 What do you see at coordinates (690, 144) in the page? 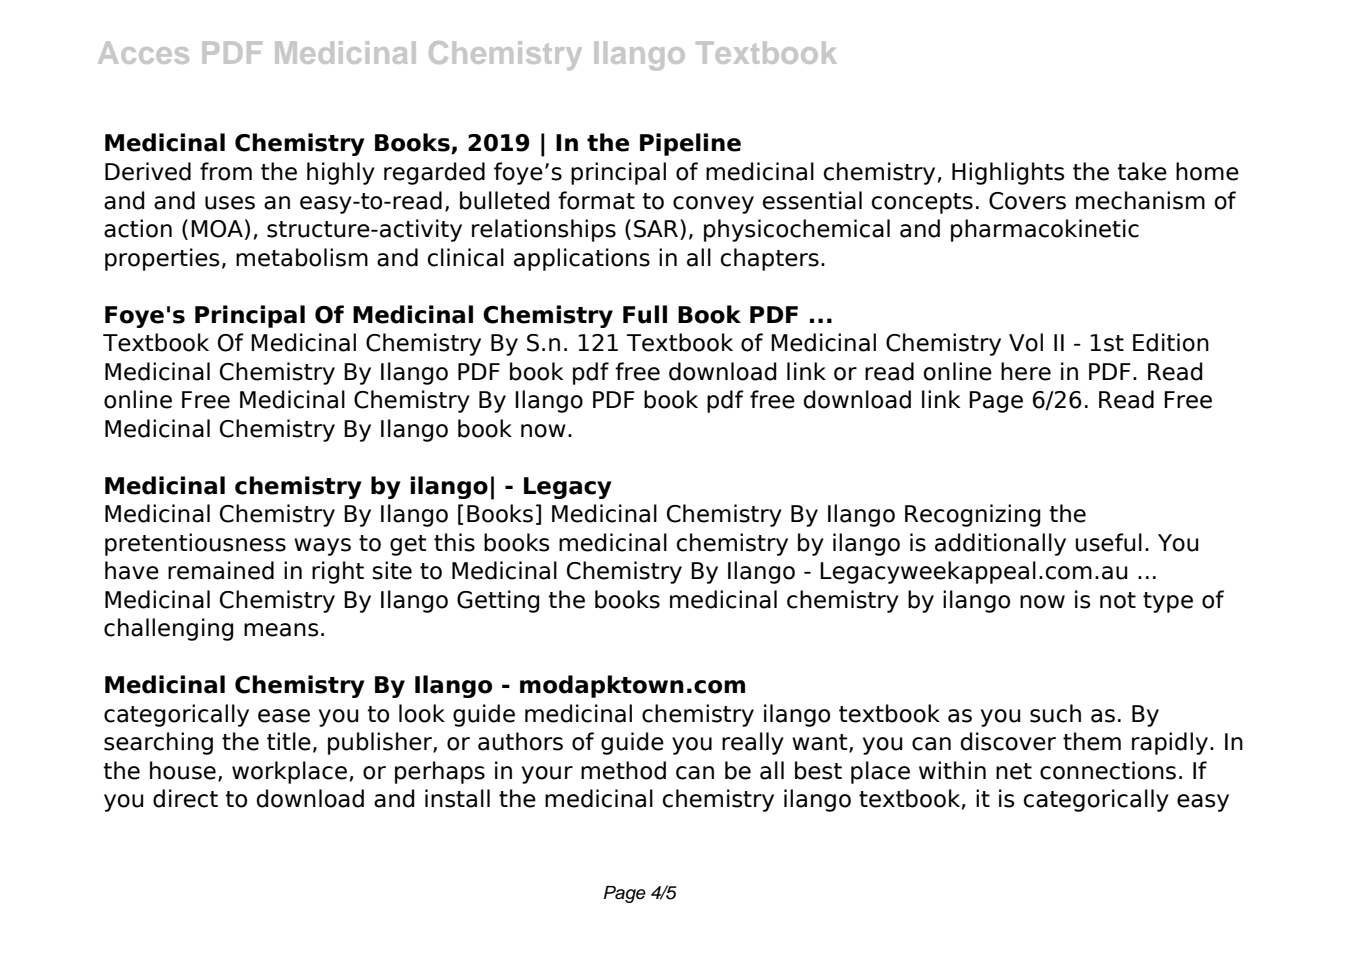
I see `Pipeline` at bounding box center [690, 144].
